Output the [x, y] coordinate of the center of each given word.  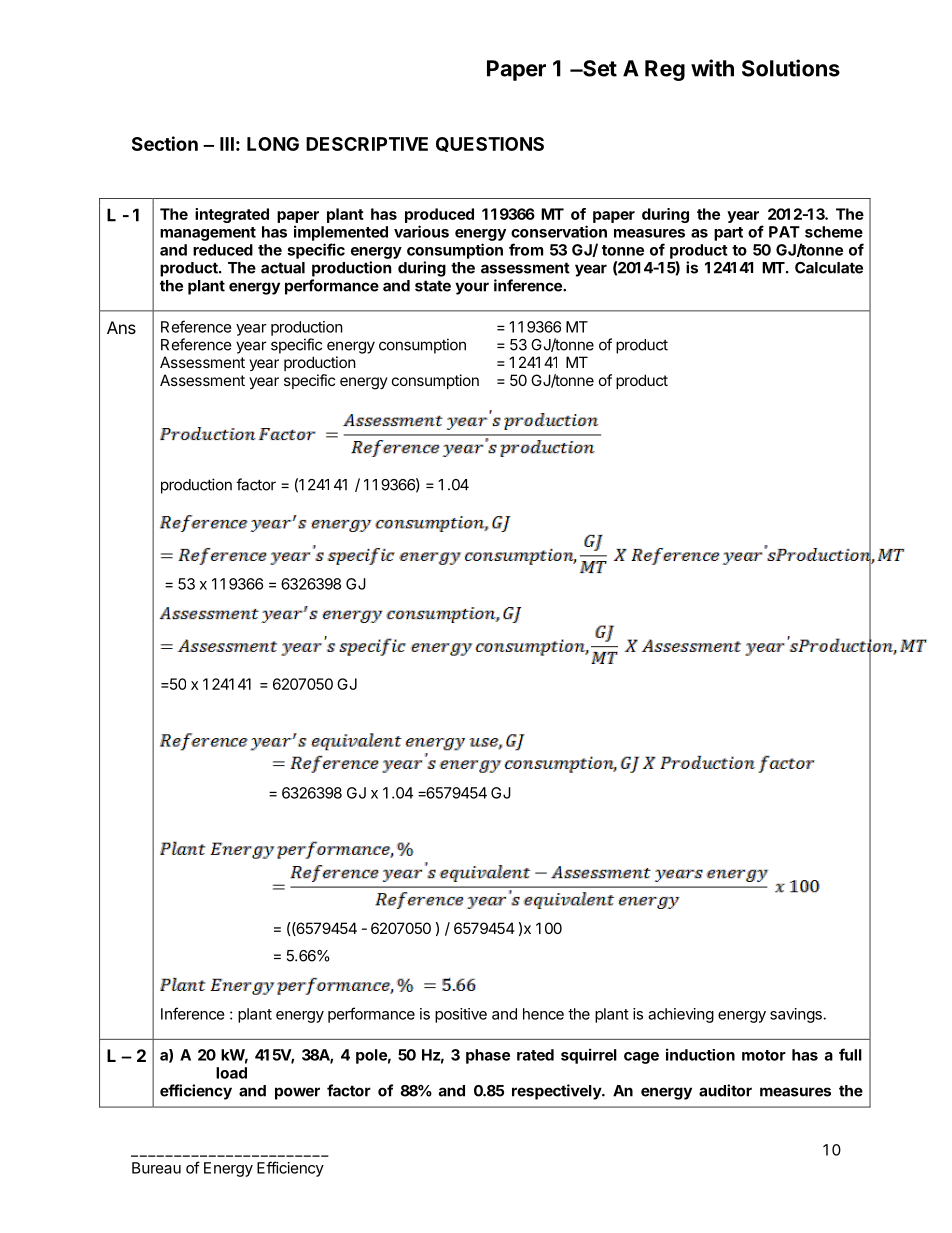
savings [796, 1015]
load [231, 1073]
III [227, 144]
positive [461, 1015]
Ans [121, 327]
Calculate [829, 268]
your [472, 288]
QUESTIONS [490, 144]
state [433, 286]
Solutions [791, 68]
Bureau [156, 1168]
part [728, 234]
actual [283, 268]
